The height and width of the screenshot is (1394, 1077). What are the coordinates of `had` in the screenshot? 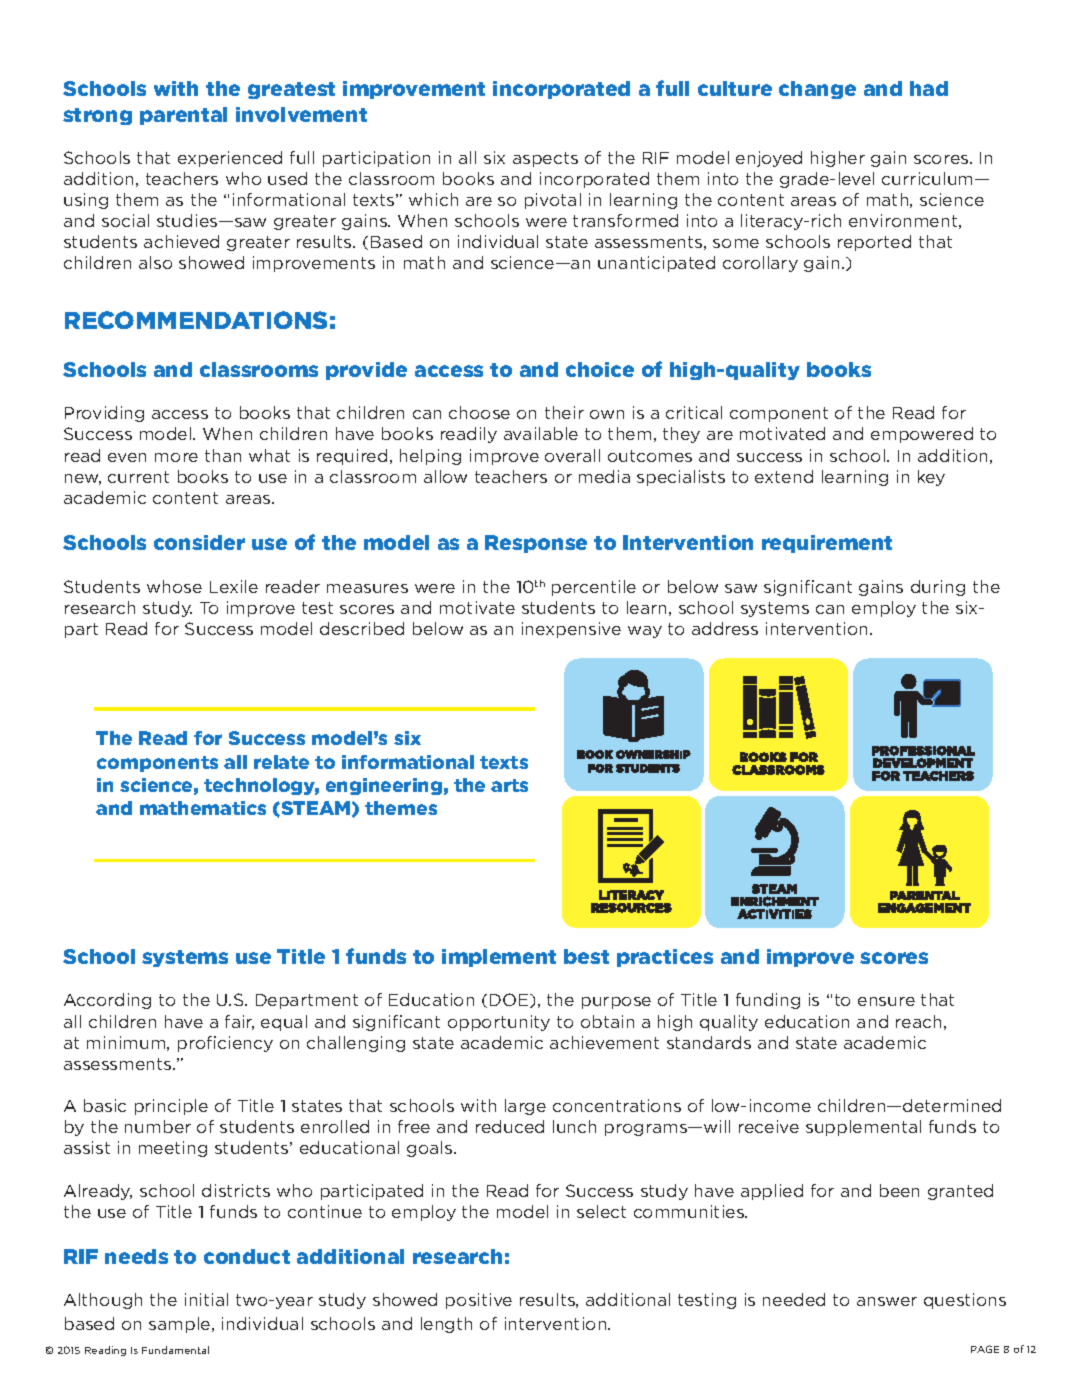 It's located at (929, 88).
